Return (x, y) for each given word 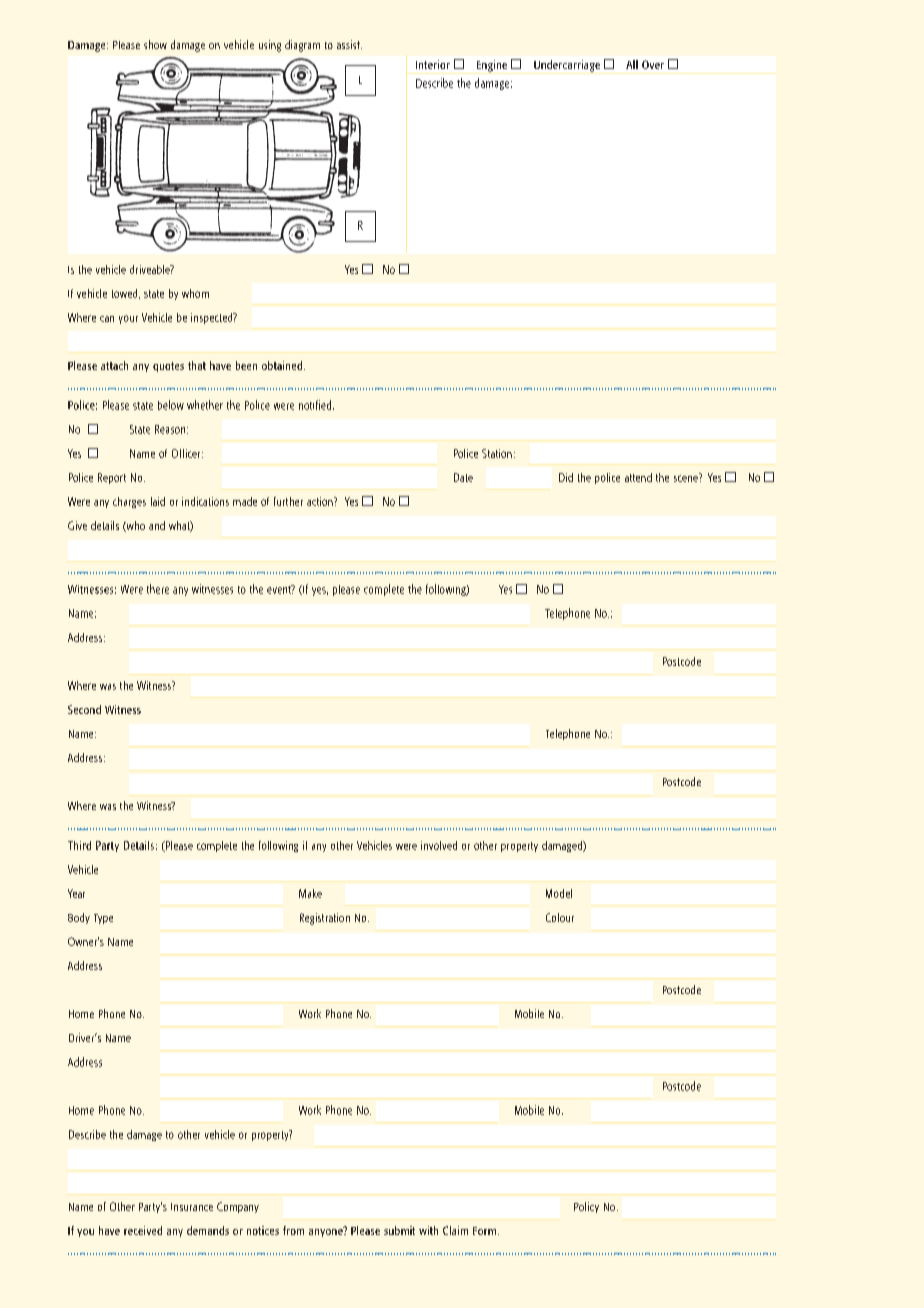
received (143, 1230)
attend (638, 477)
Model (559, 893)
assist (349, 44)
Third (79, 845)
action (321, 501)
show (155, 44)
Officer (187, 453)
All (632, 64)
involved (439, 845)
